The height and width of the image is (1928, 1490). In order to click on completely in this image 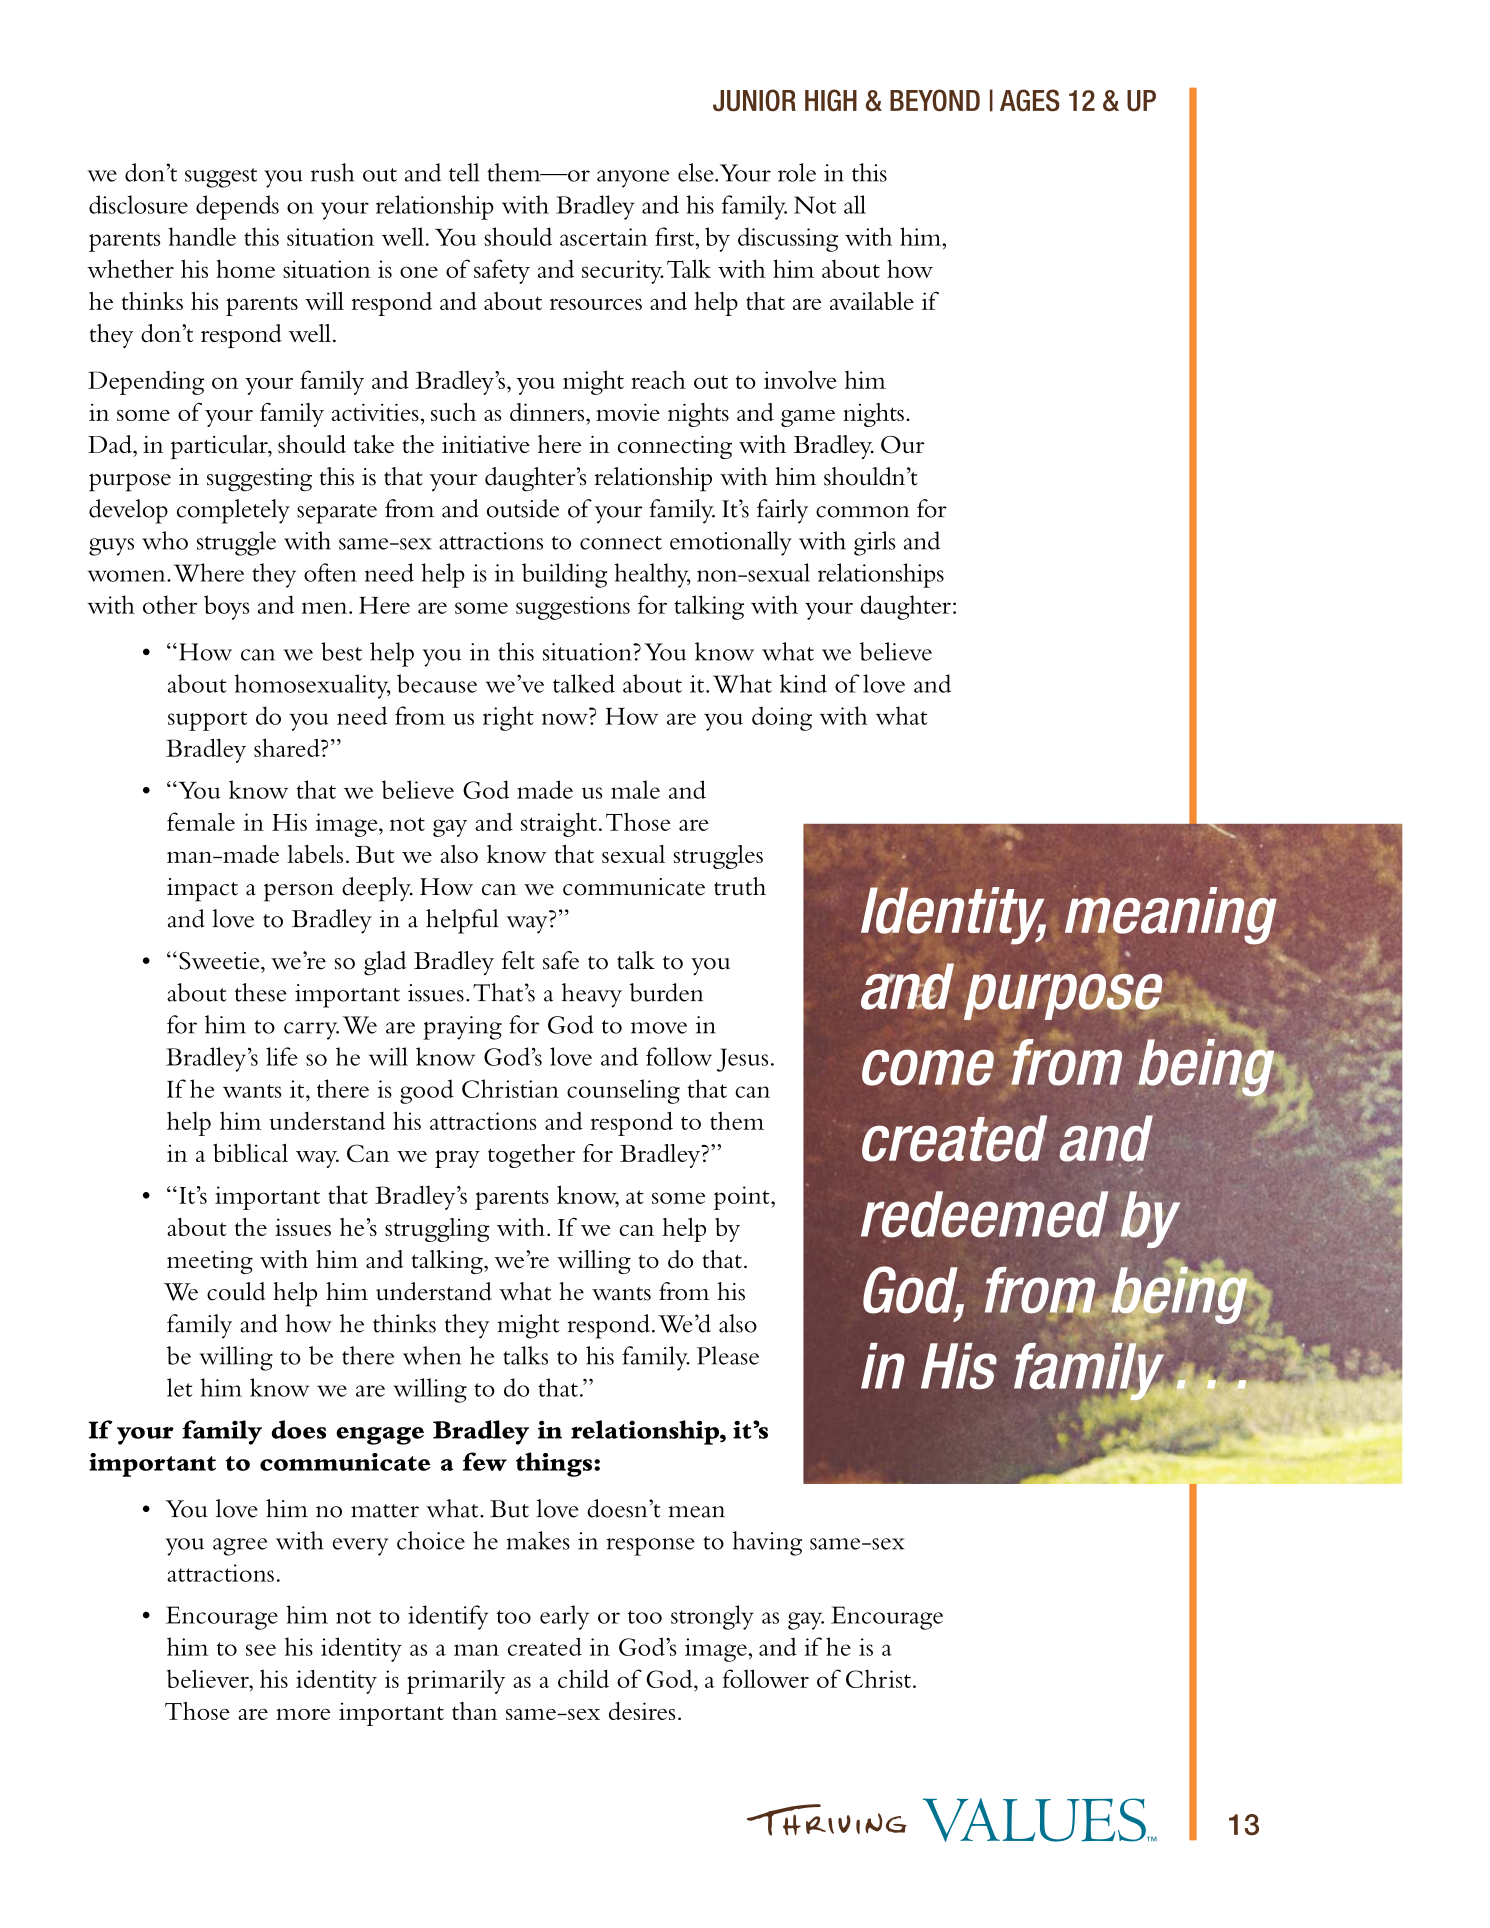, I will do `click(233, 511)`.
